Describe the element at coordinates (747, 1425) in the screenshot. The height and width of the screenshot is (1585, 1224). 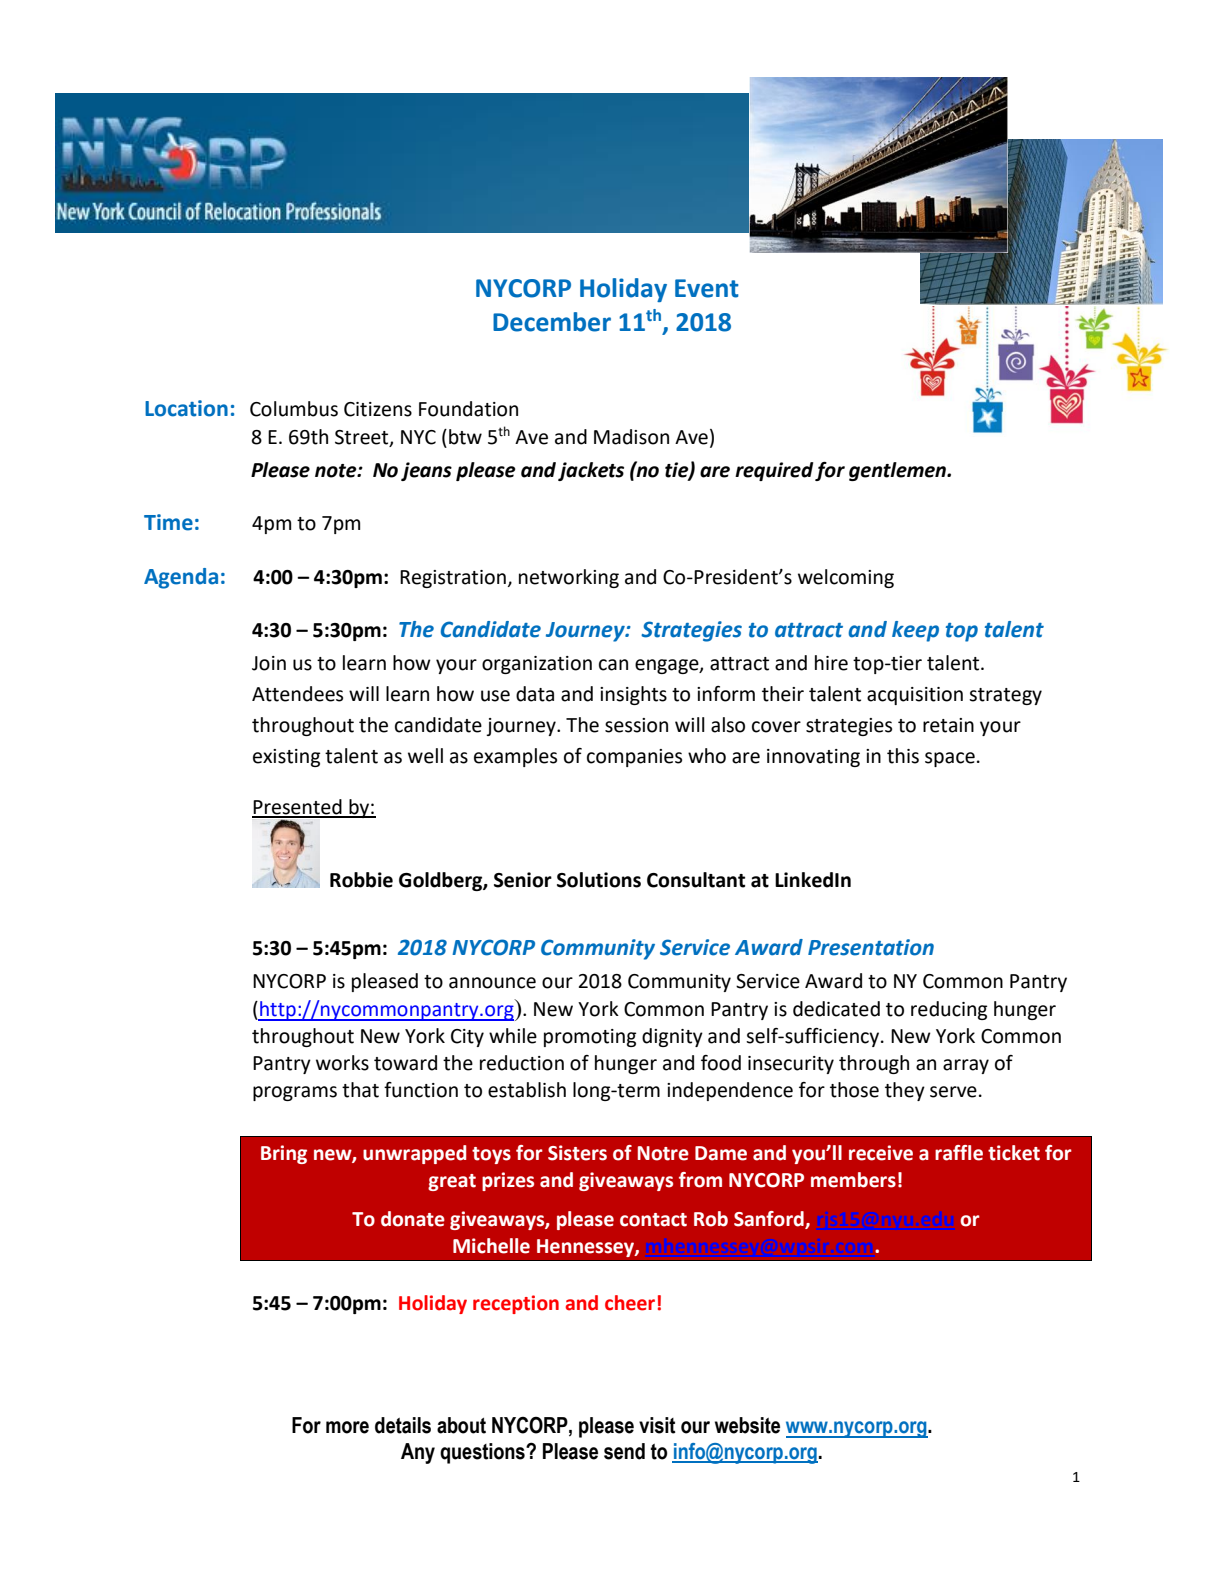
I see `website` at that location.
